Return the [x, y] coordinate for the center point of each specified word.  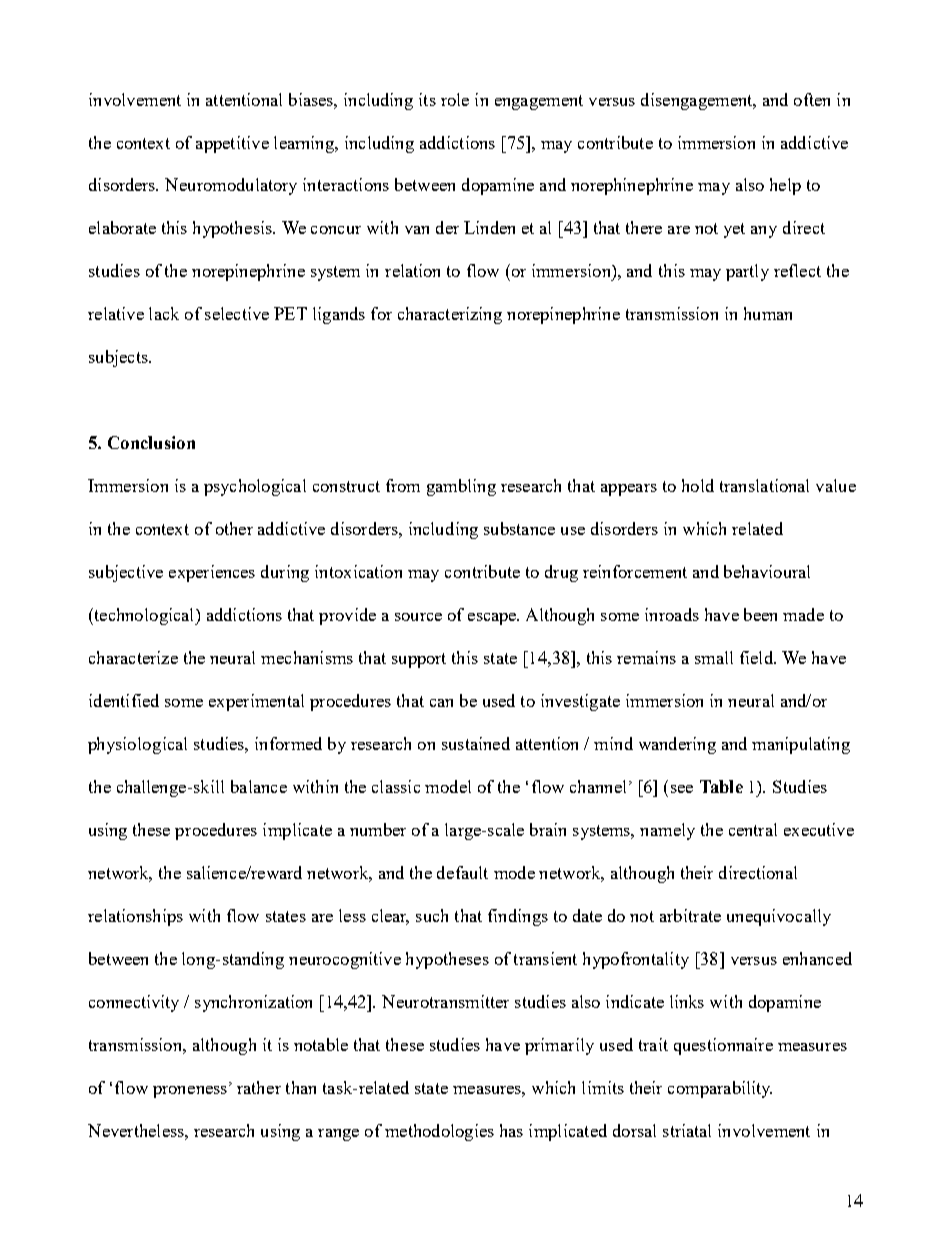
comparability [720, 1089]
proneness [190, 1092]
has [511, 1130]
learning [305, 144]
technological [144, 616]
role [455, 99]
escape [493, 619]
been [760, 614]
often [812, 99]
